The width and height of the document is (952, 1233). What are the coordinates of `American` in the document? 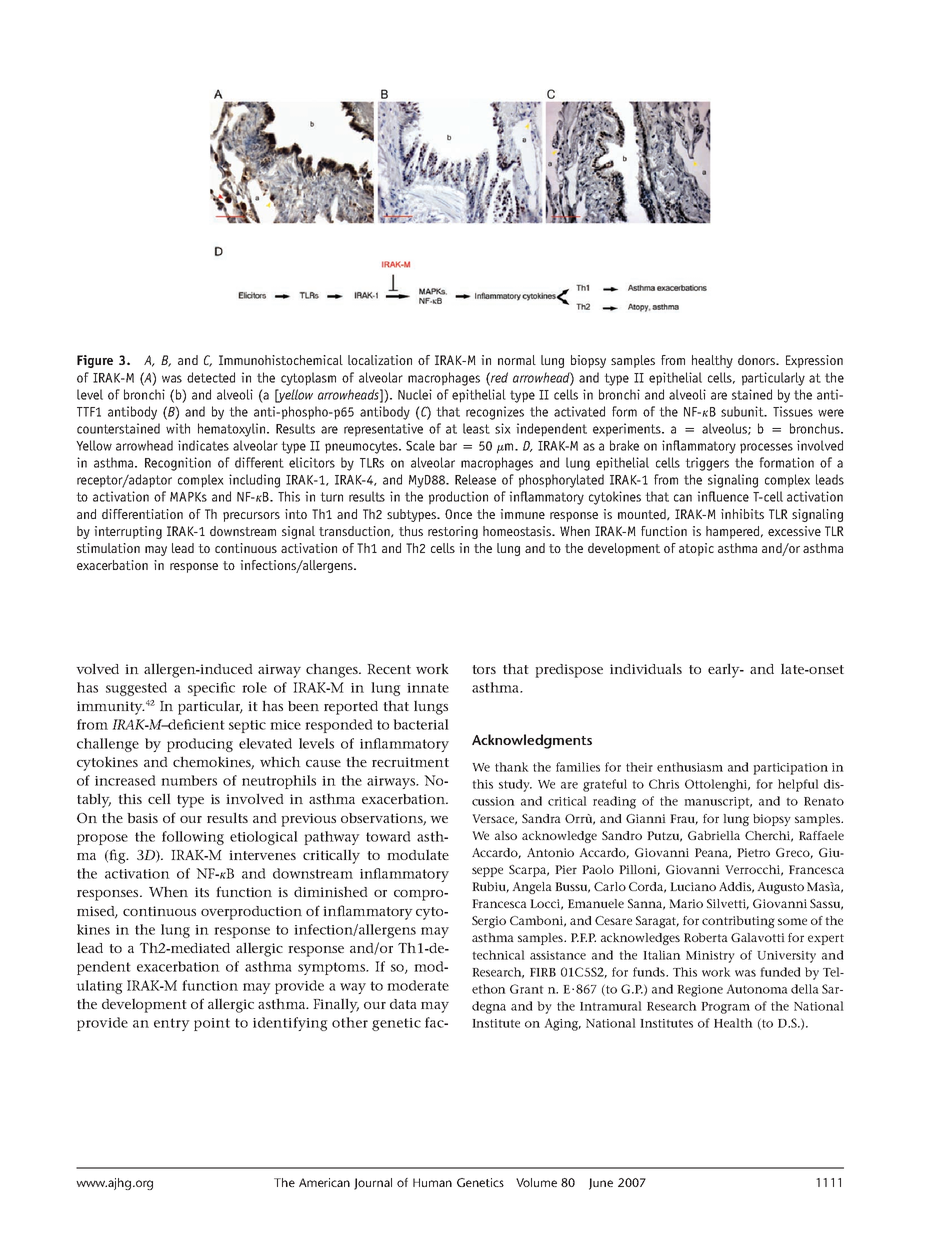 It's located at (324, 1182).
